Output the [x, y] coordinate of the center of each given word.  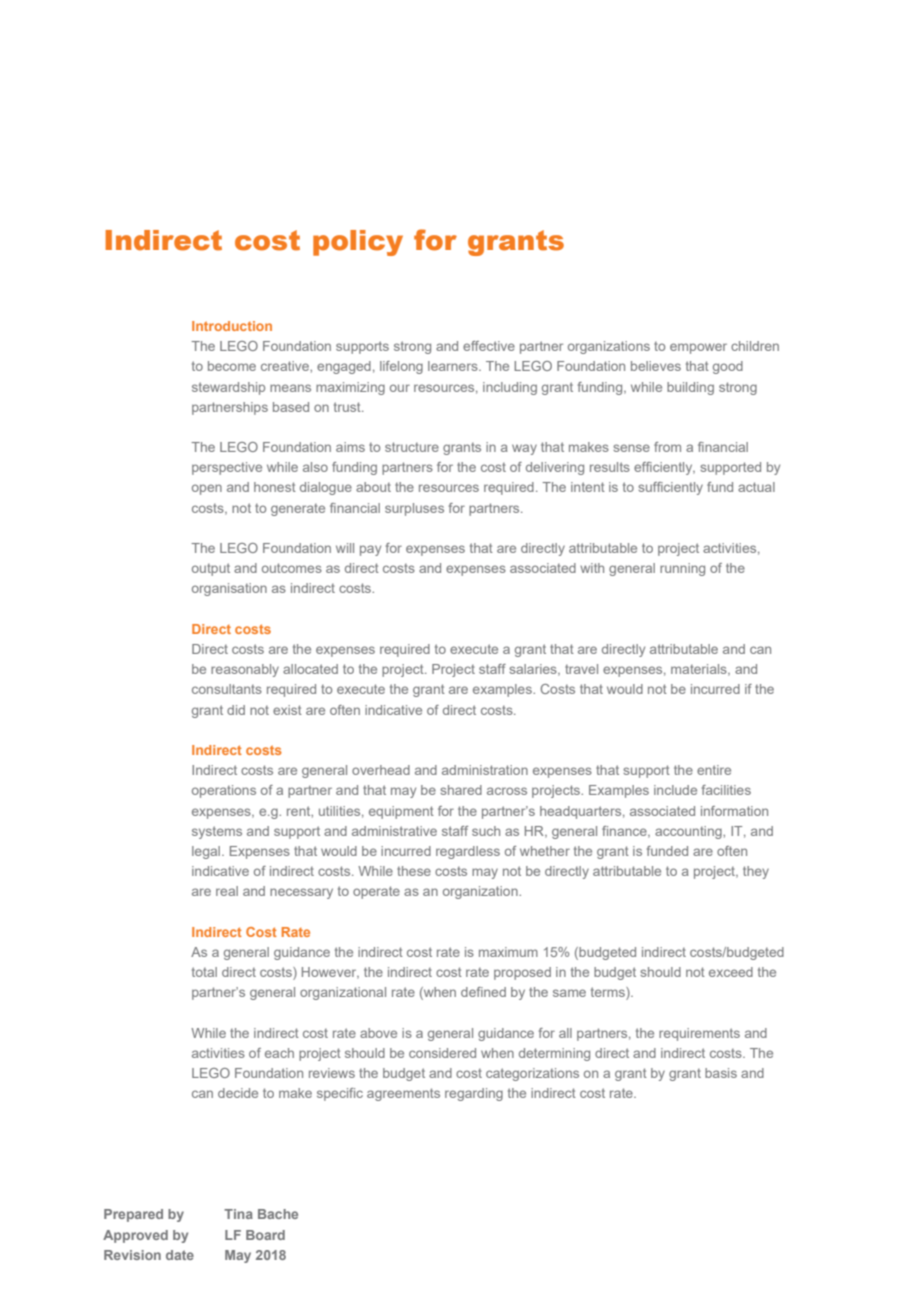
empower [698, 348]
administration [485, 770]
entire [714, 770]
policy [358, 243]
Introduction [232, 326]
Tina [238, 1214]
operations [224, 791]
